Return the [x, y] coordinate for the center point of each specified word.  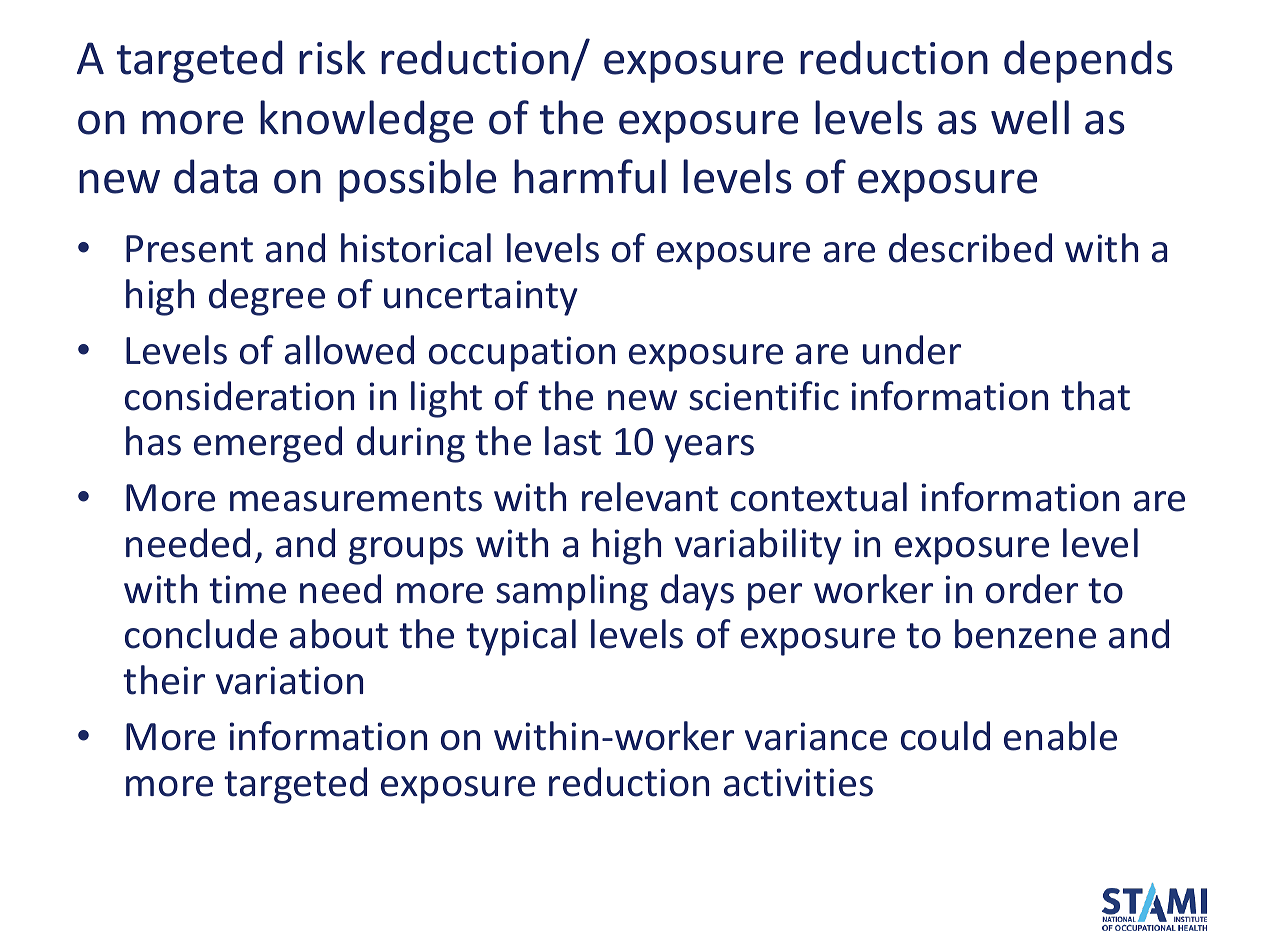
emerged [268, 444]
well [1030, 117]
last [573, 441]
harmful [590, 176]
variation [289, 680]
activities [798, 782]
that [1095, 396]
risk [332, 57]
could [945, 736]
